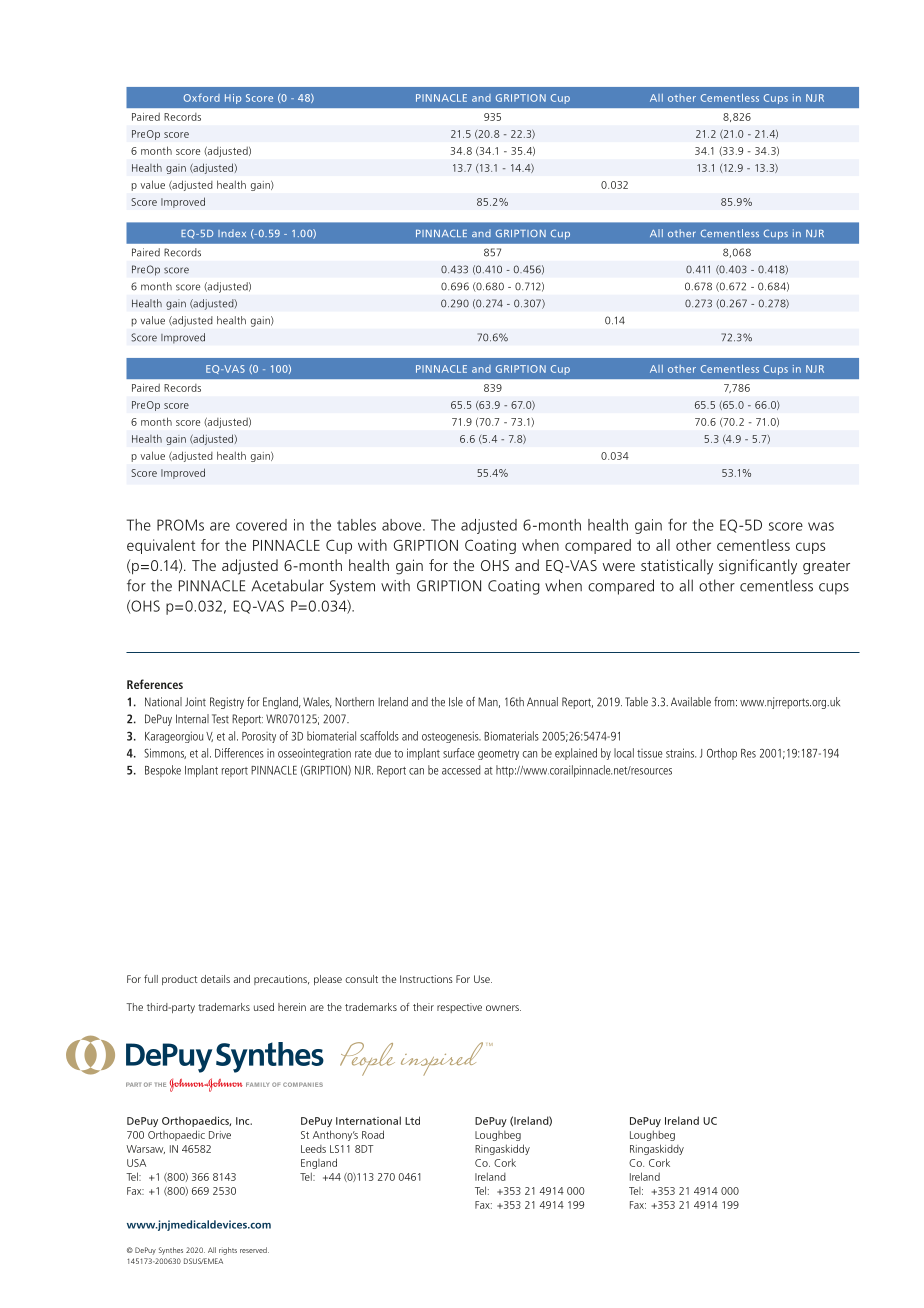  I want to click on details, so click(215, 979).
